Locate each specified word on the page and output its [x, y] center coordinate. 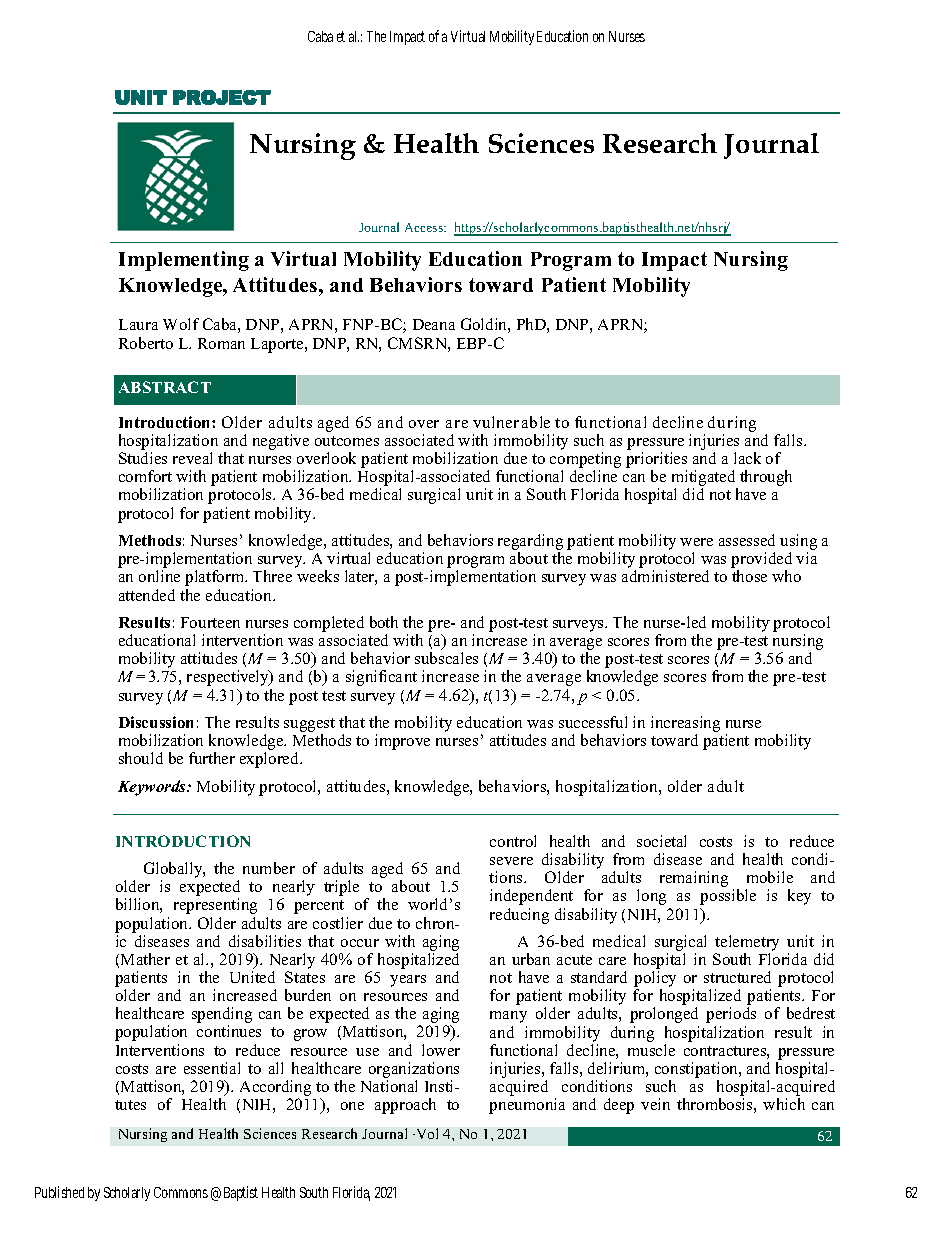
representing [215, 906]
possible [728, 897]
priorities [656, 461]
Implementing [184, 261]
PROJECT [222, 97]
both [384, 622]
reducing [519, 916]
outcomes [347, 441]
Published [59, 1192]
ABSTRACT [165, 387]
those [749, 576]
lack [747, 458]
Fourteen [210, 622]
